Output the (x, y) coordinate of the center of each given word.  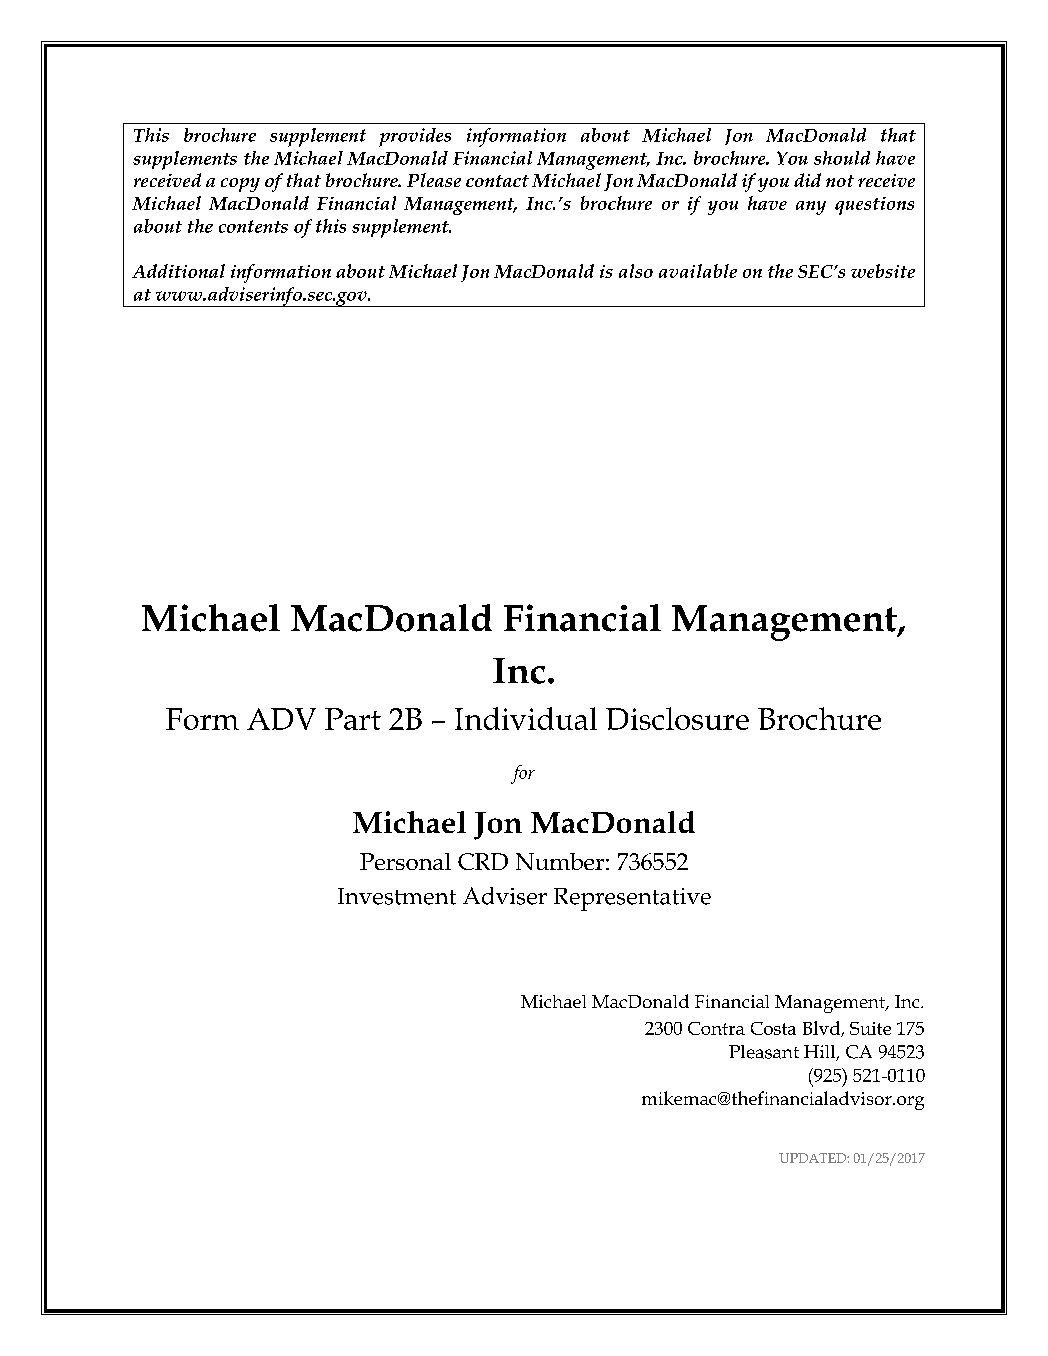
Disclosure (677, 718)
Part (353, 719)
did (807, 180)
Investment (397, 896)
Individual (526, 718)
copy (240, 185)
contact (497, 181)
